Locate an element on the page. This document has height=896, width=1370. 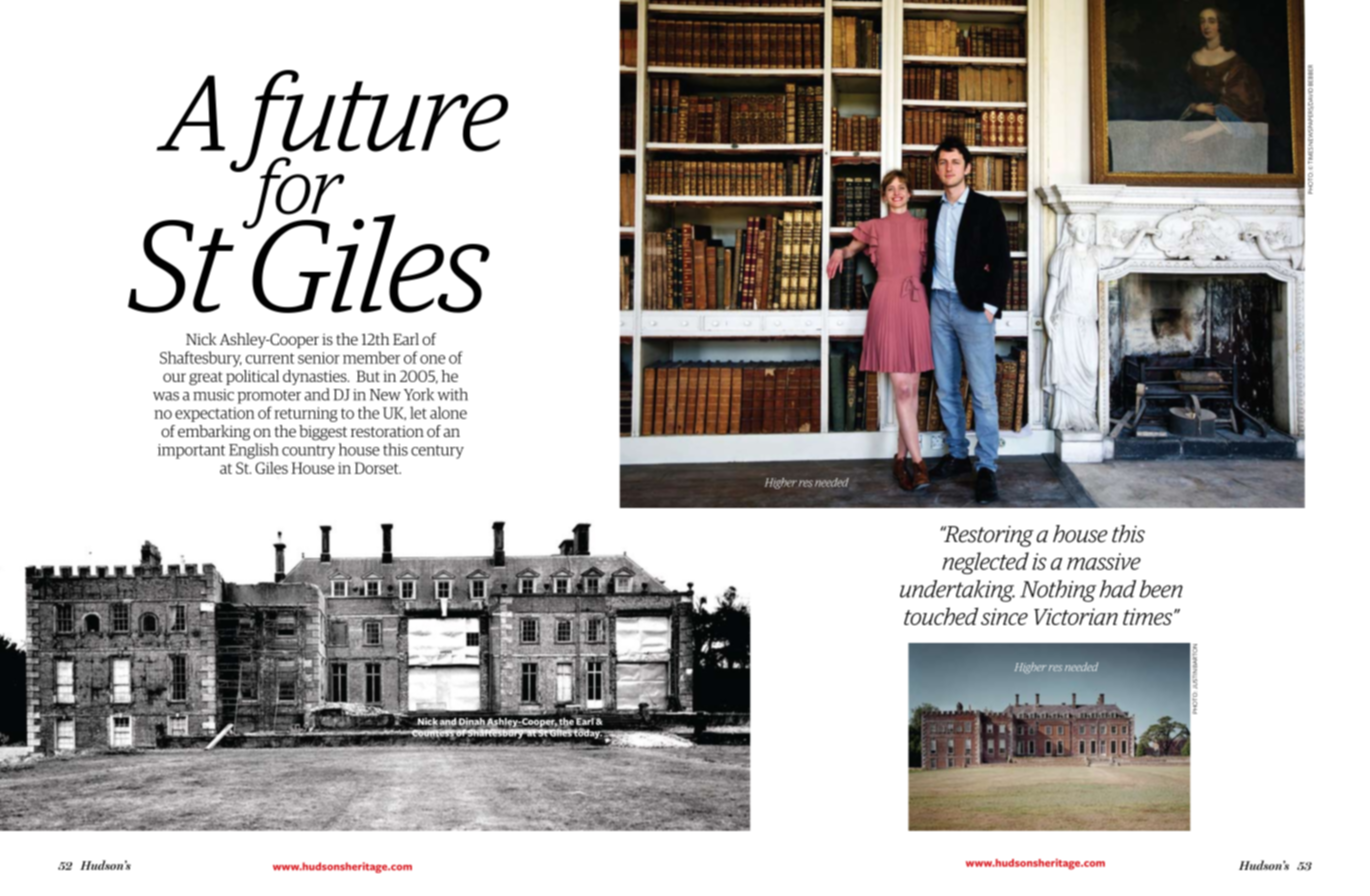
member is located at coordinates (371, 357).
